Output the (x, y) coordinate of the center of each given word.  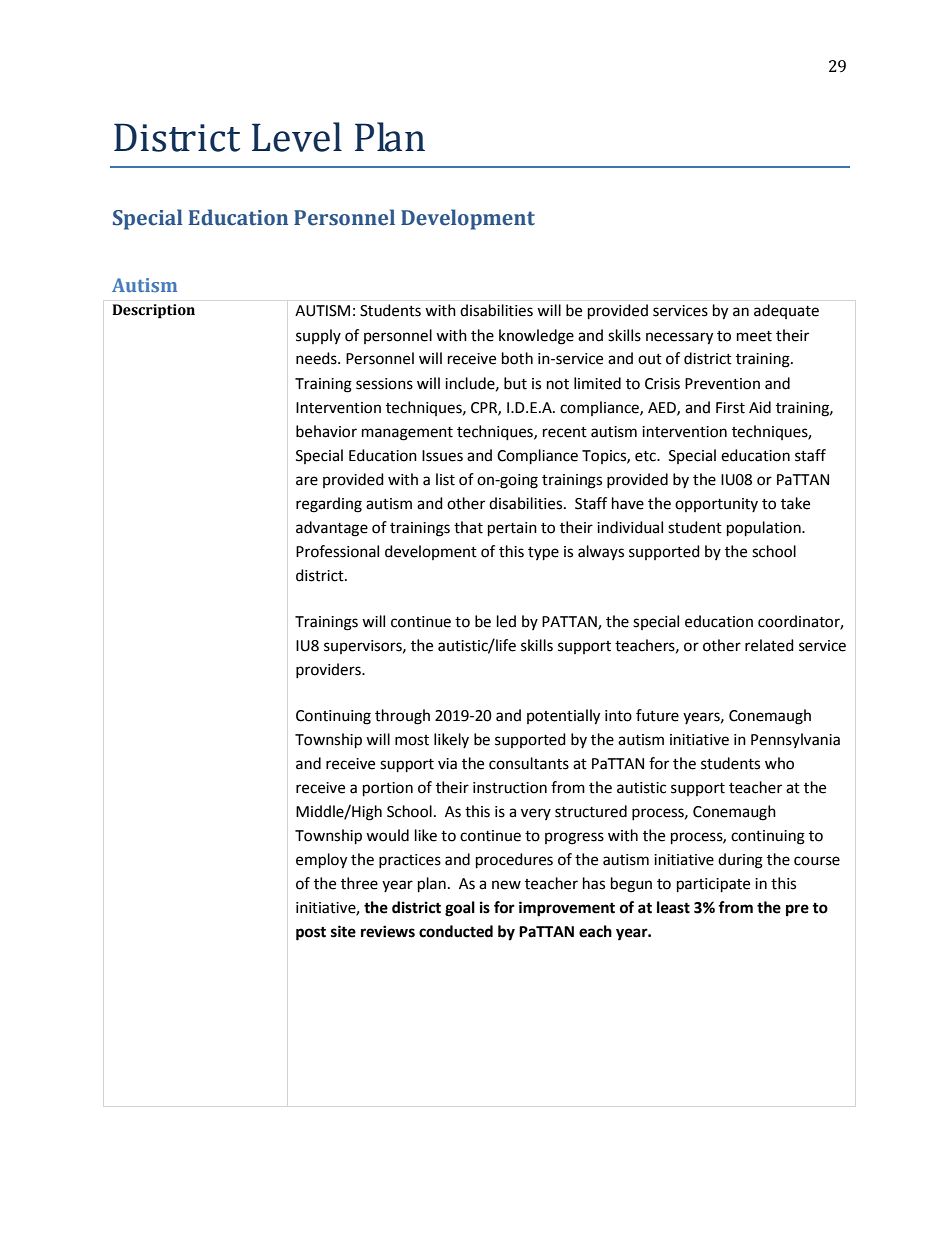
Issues (442, 456)
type (543, 554)
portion (388, 789)
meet (754, 336)
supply (318, 336)
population (765, 529)
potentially (563, 717)
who (779, 763)
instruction (510, 788)
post (311, 934)
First (730, 408)
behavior (326, 431)
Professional (337, 551)
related (769, 645)
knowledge (536, 337)
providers (329, 670)
